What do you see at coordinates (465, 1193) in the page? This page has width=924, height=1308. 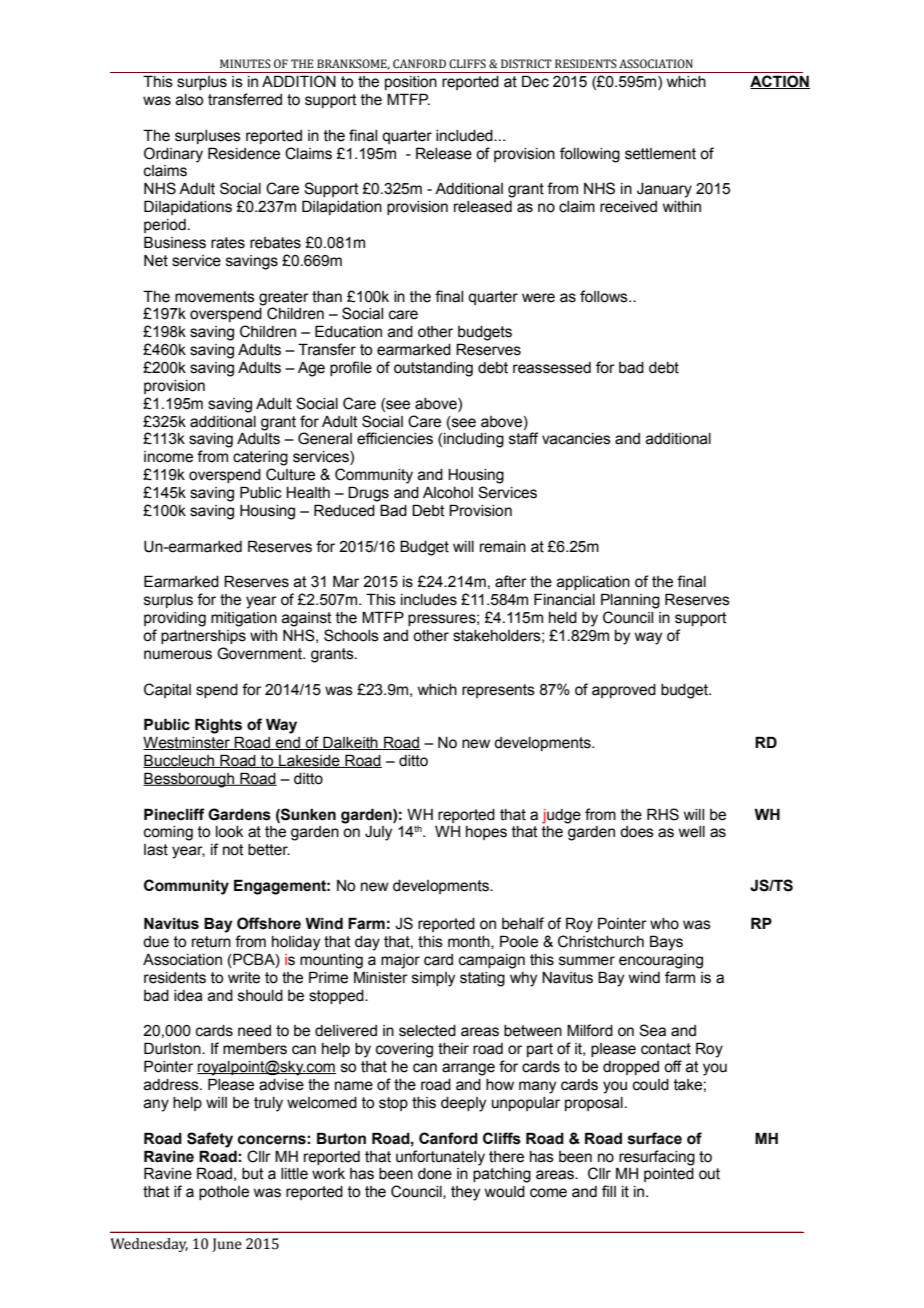 I see `they` at bounding box center [465, 1193].
